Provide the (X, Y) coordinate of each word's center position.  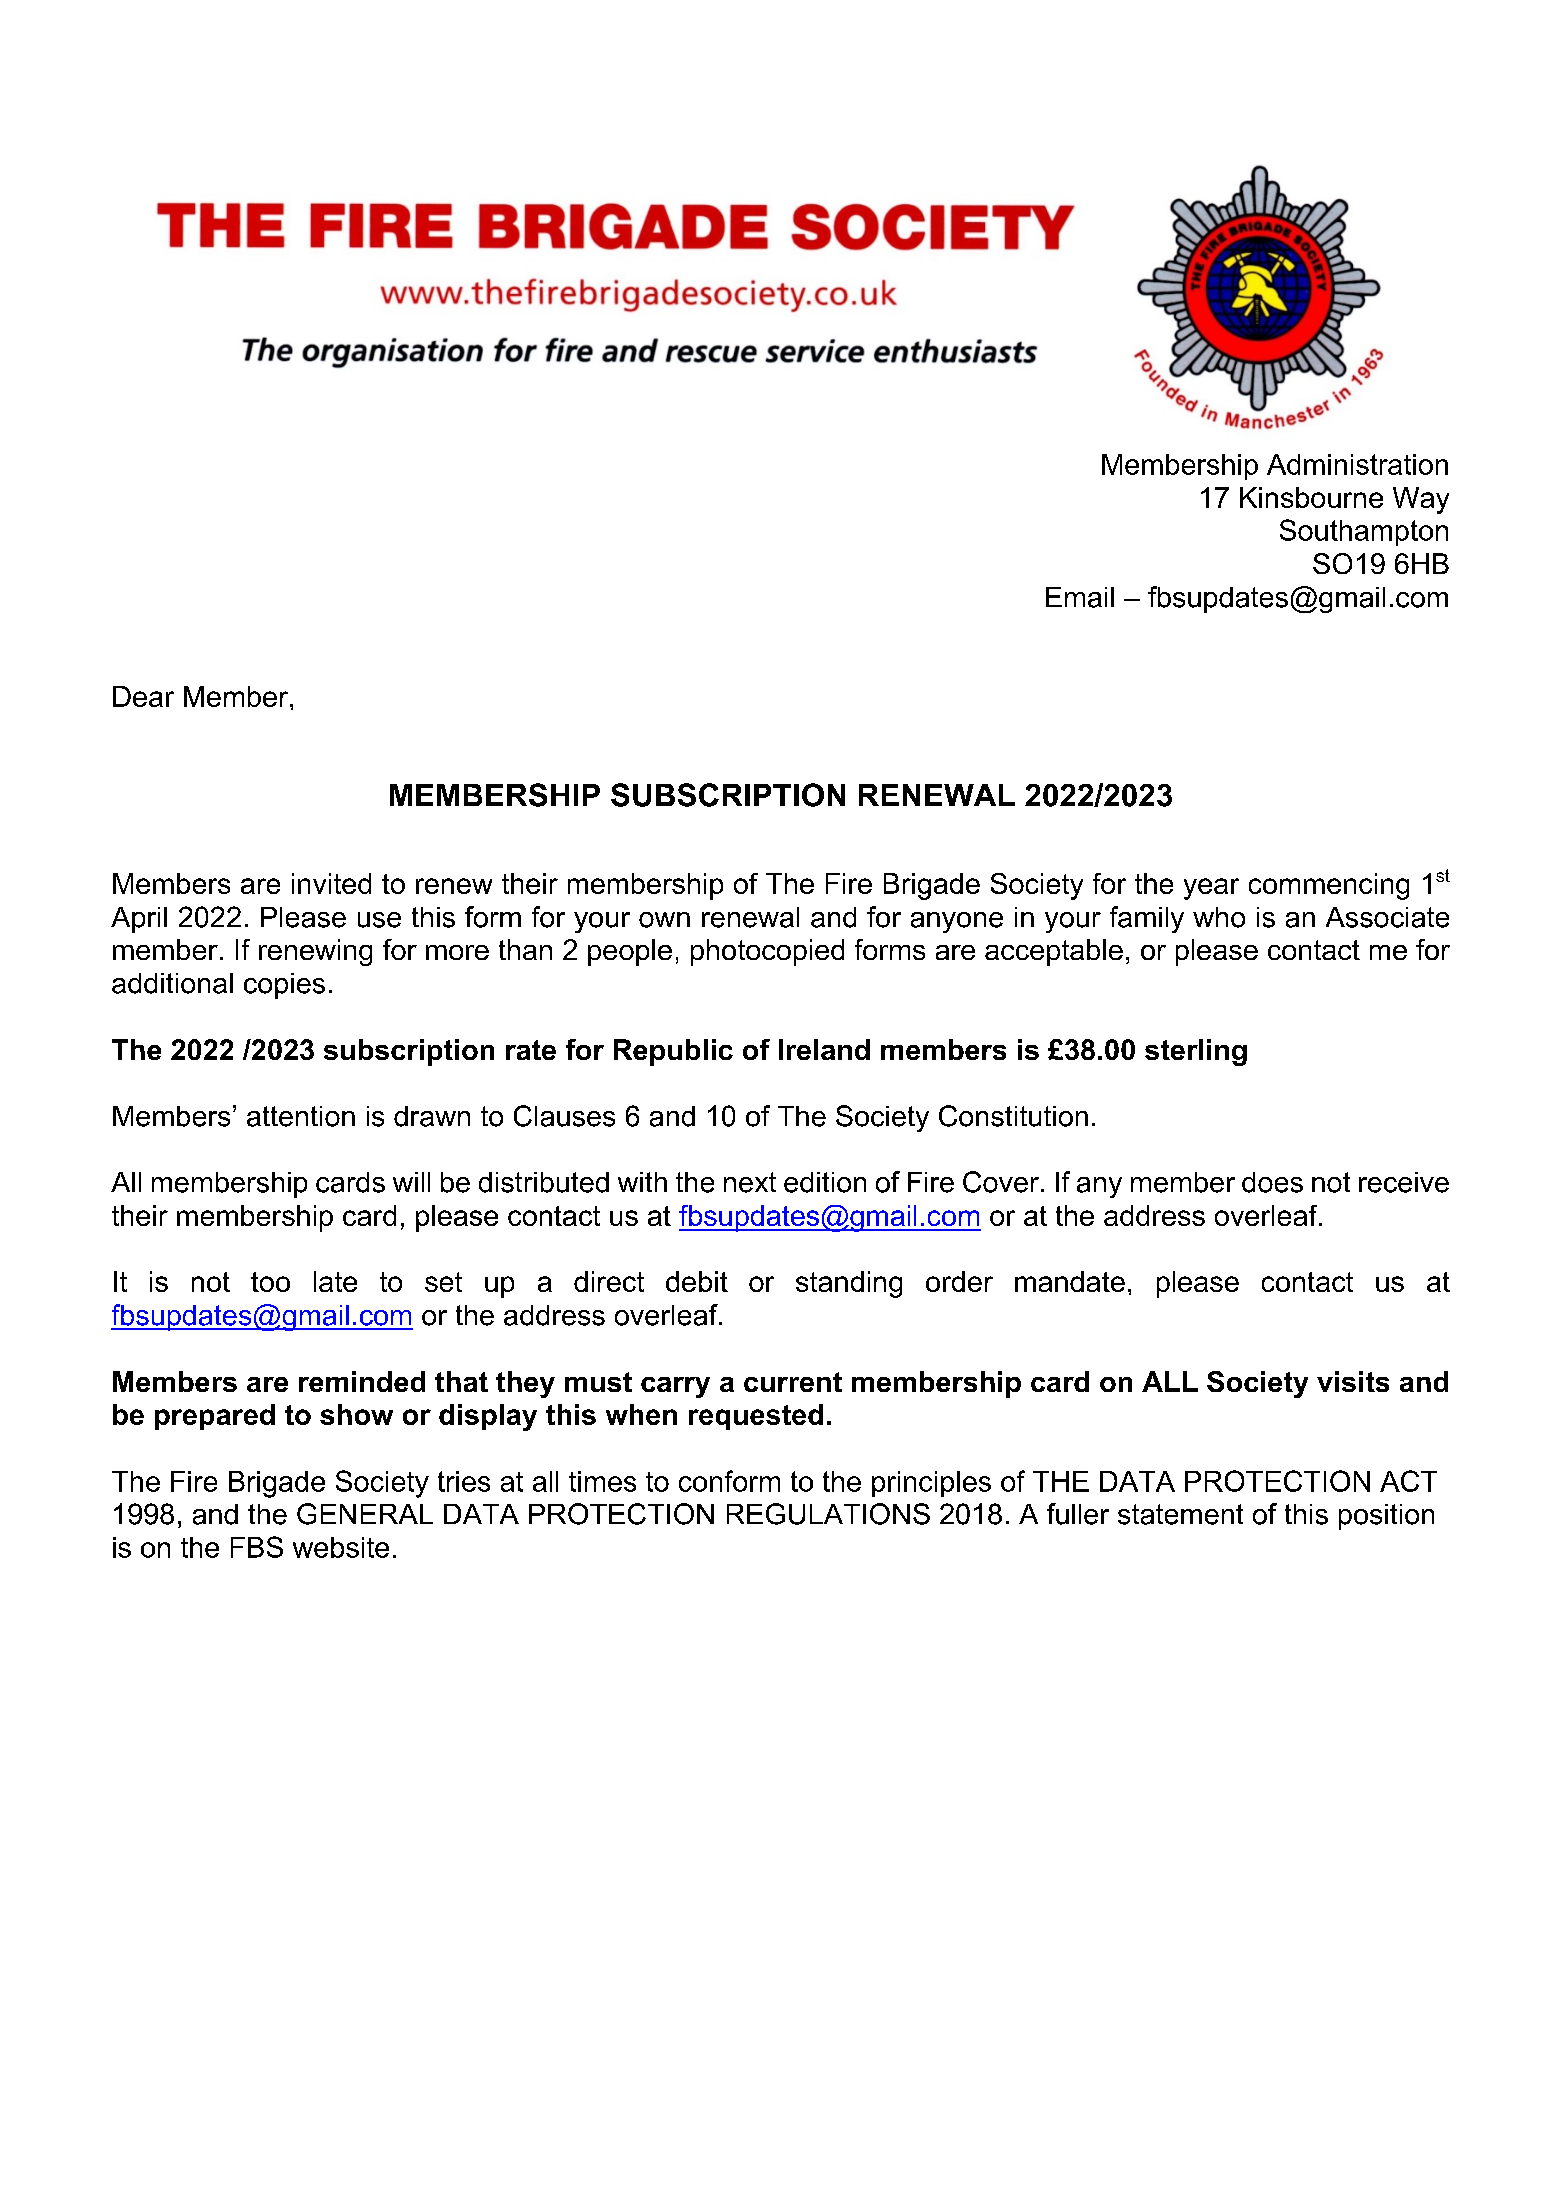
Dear (143, 696)
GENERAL (365, 1514)
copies (284, 986)
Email (1080, 597)
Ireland (824, 1049)
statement (1180, 1514)
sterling (1196, 1052)
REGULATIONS (828, 1514)
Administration (1357, 464)
